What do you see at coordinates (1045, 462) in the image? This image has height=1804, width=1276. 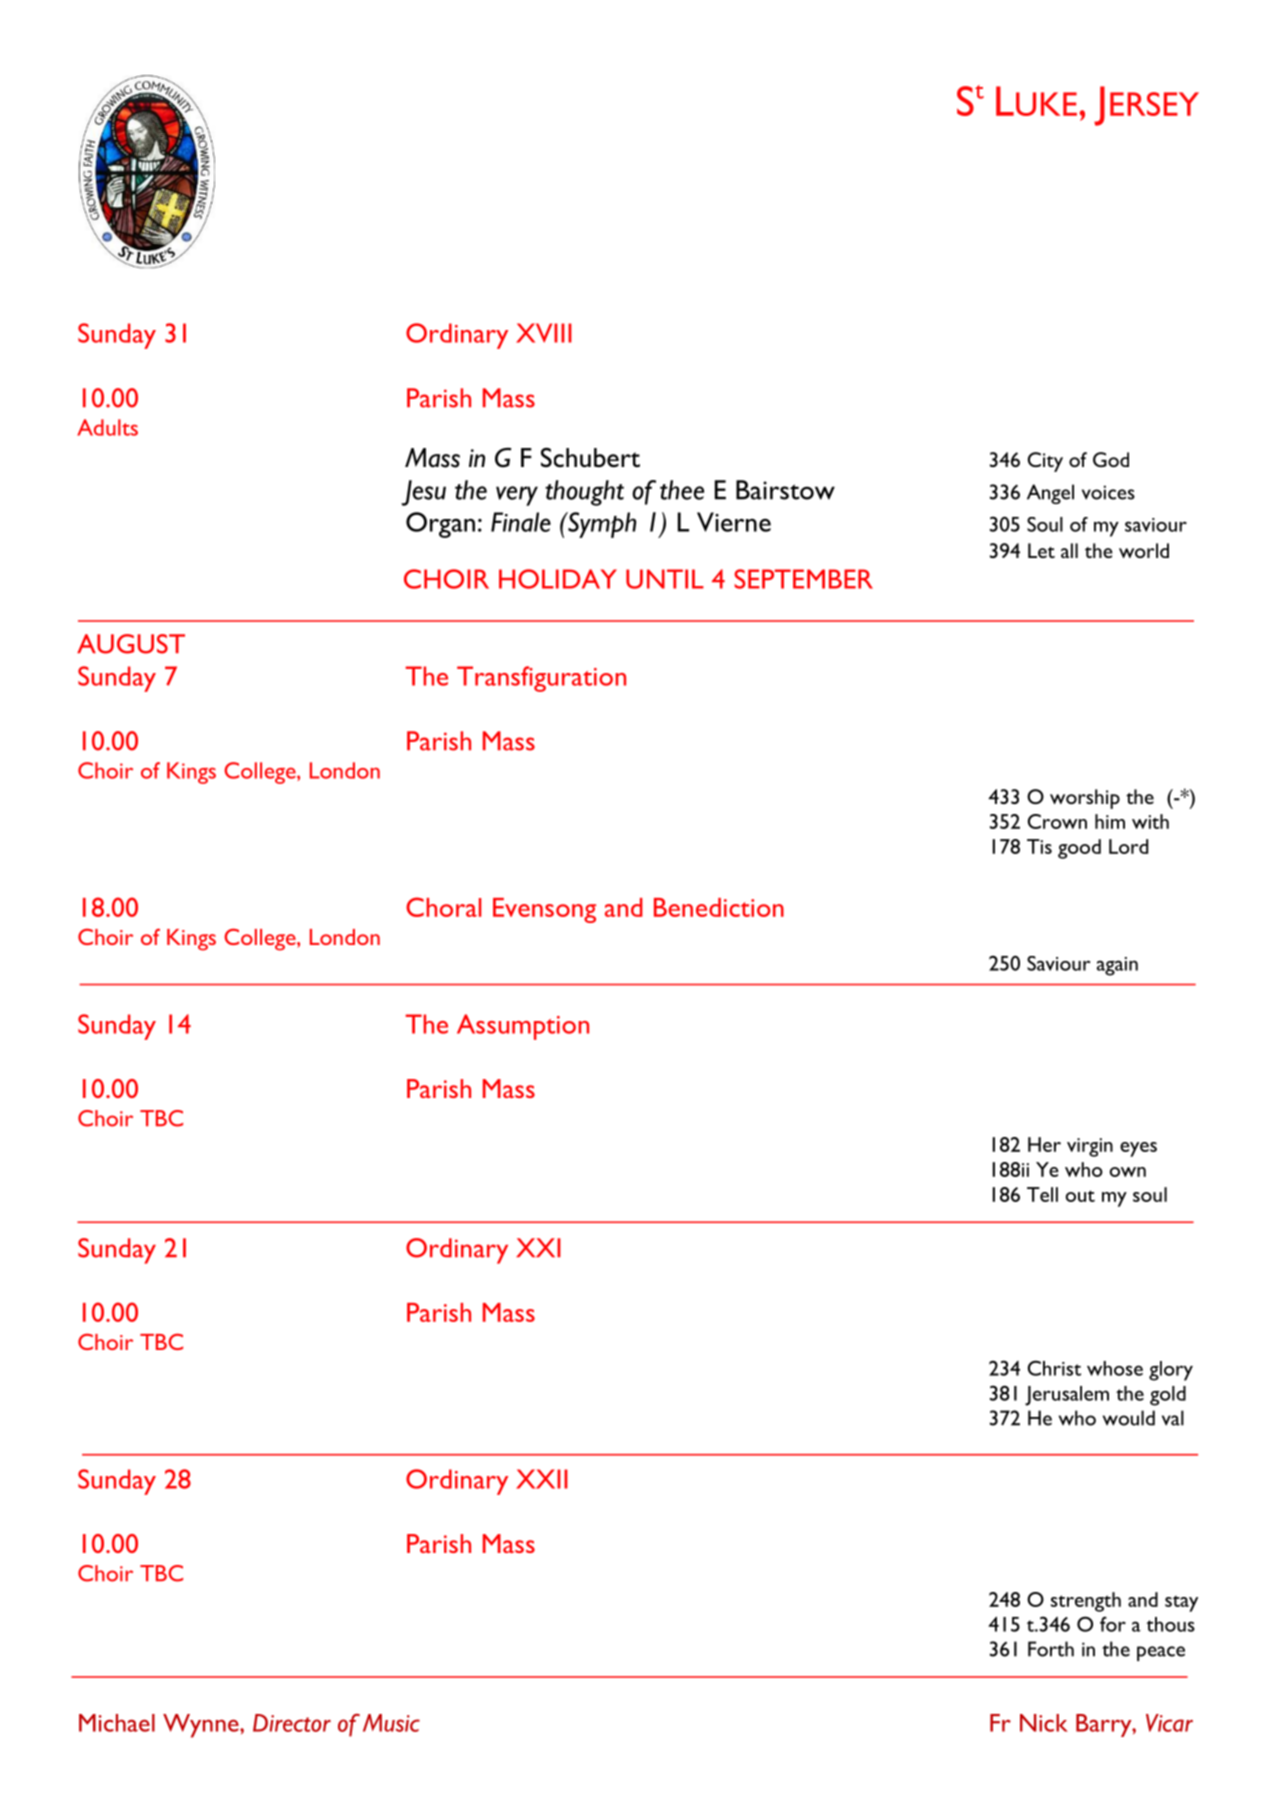 I see `City` at bounding box center [1045, 462].
